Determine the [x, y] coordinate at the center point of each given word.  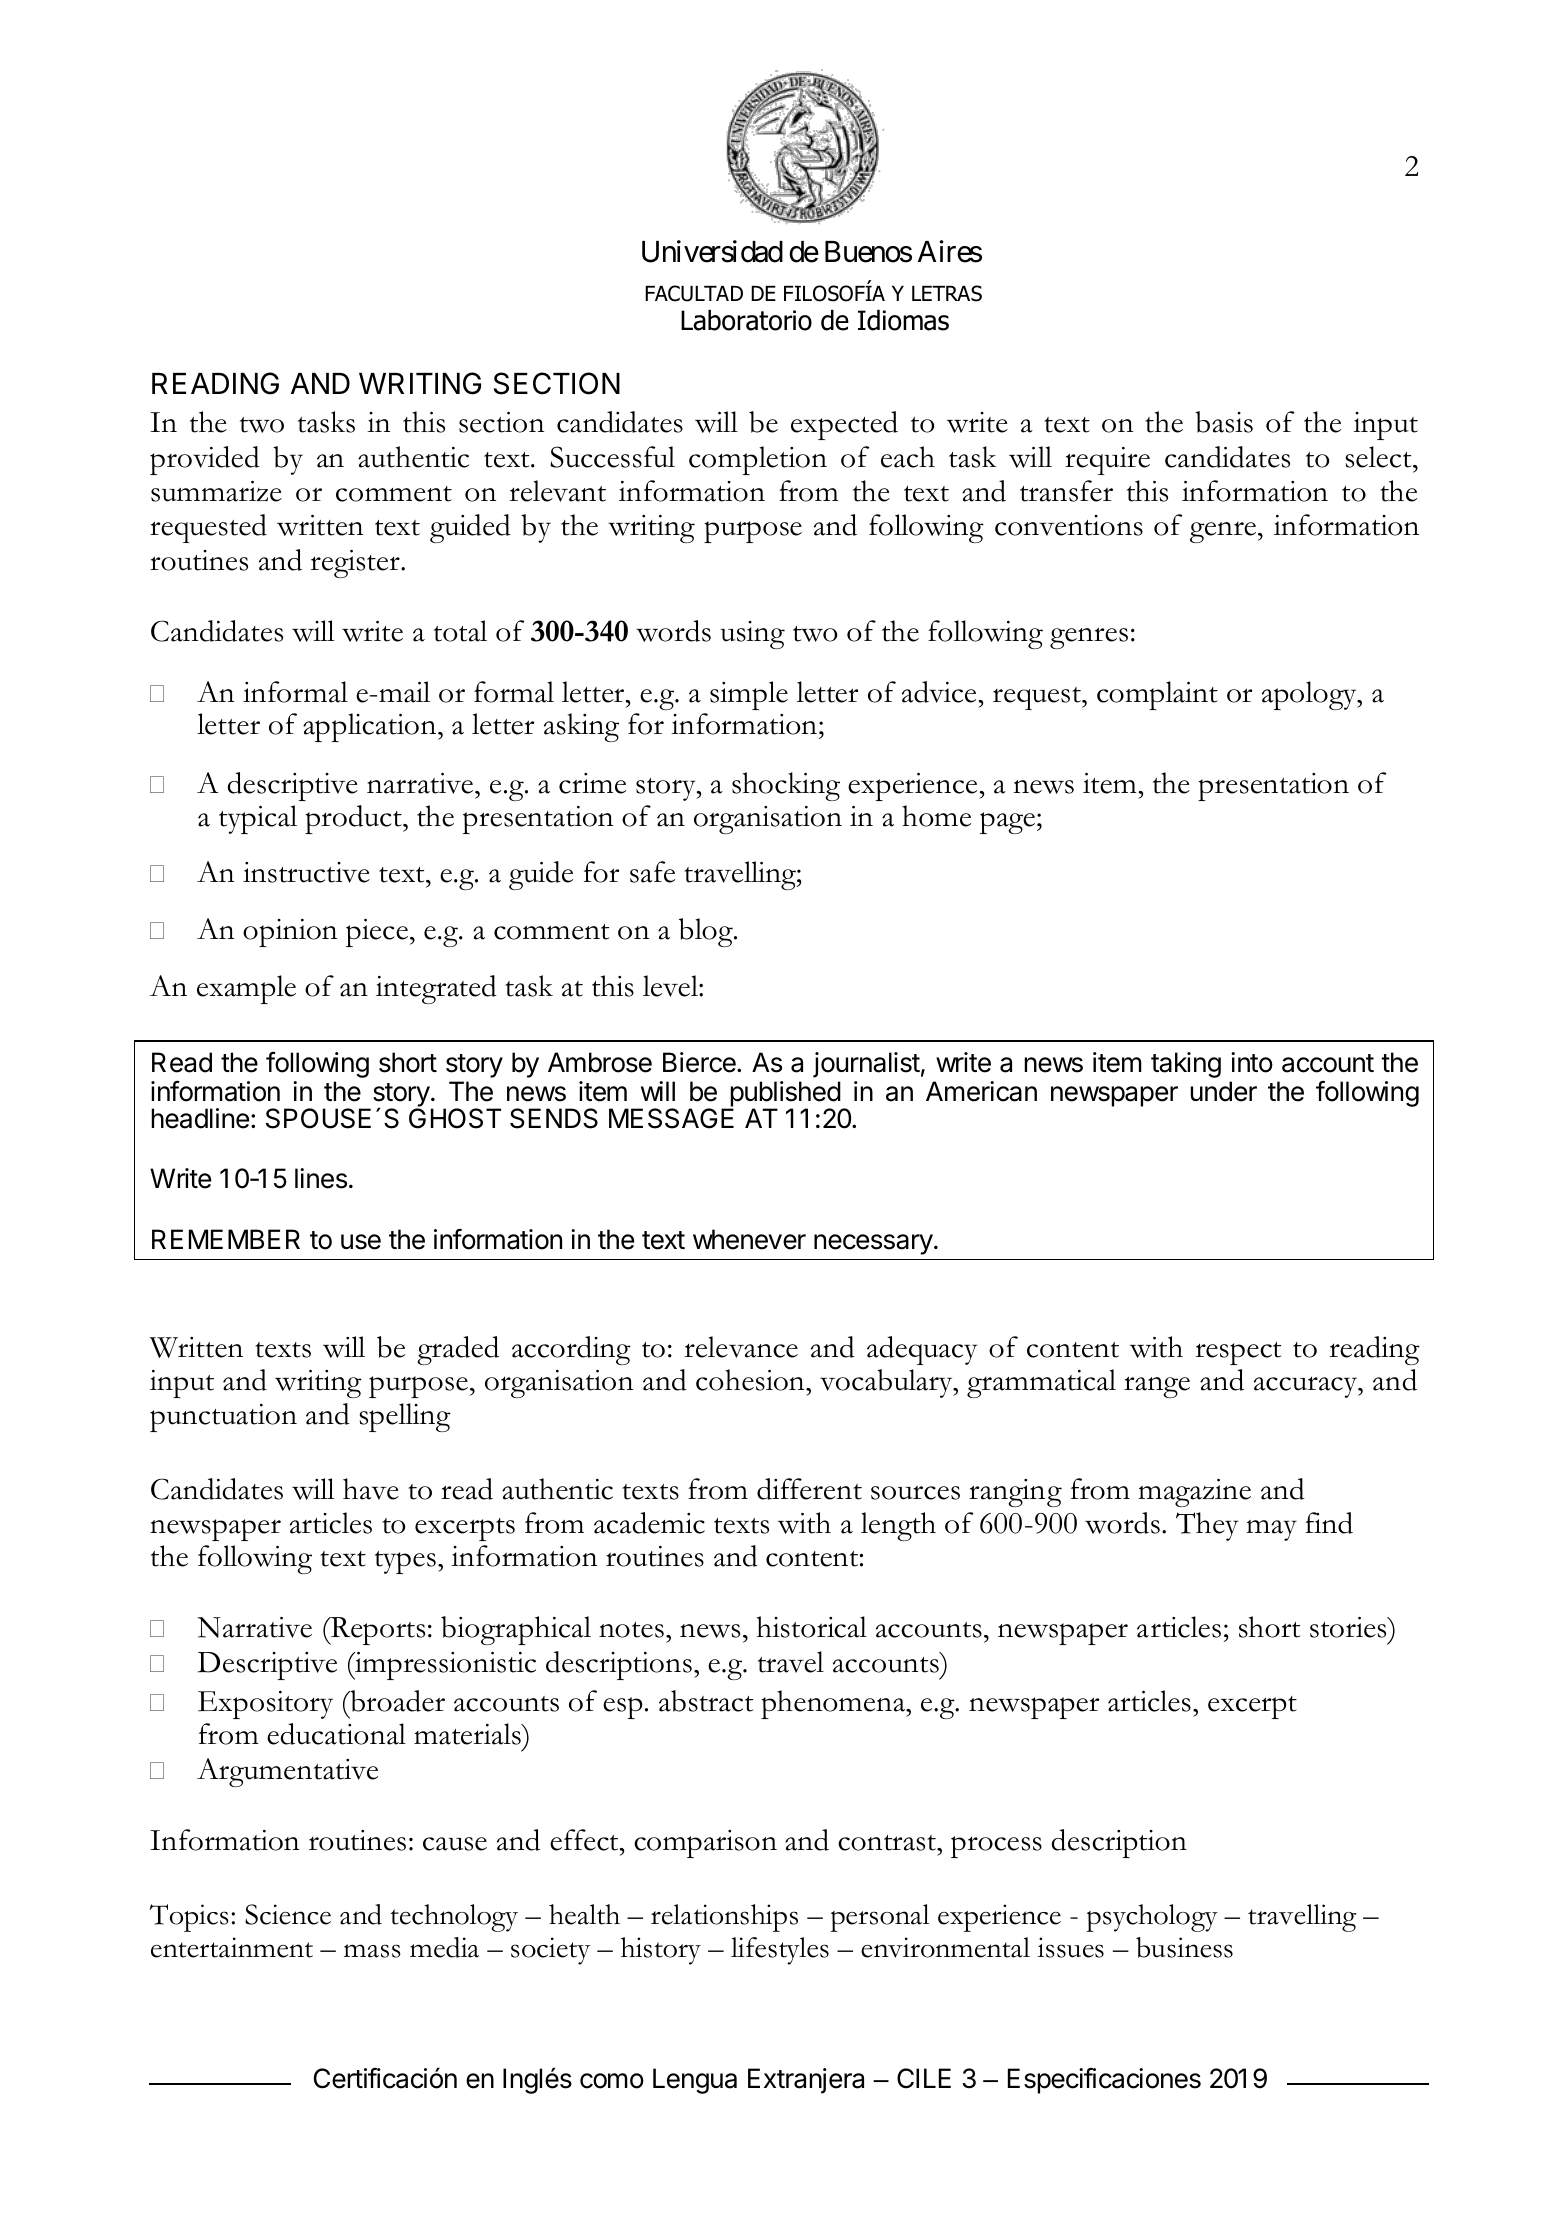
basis [1224, 422]
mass [372, 1951]
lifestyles [780, 1951]
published [784, 1095]
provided [205, 460]
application [371, 727]
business [1184, 1947]
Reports [377, 1631]
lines [321, 1178]
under [1223, 1091]
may [1271, 1530]
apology [1310, 695]
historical [811, 1627]
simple [749, 695]
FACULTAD [694, 293]
